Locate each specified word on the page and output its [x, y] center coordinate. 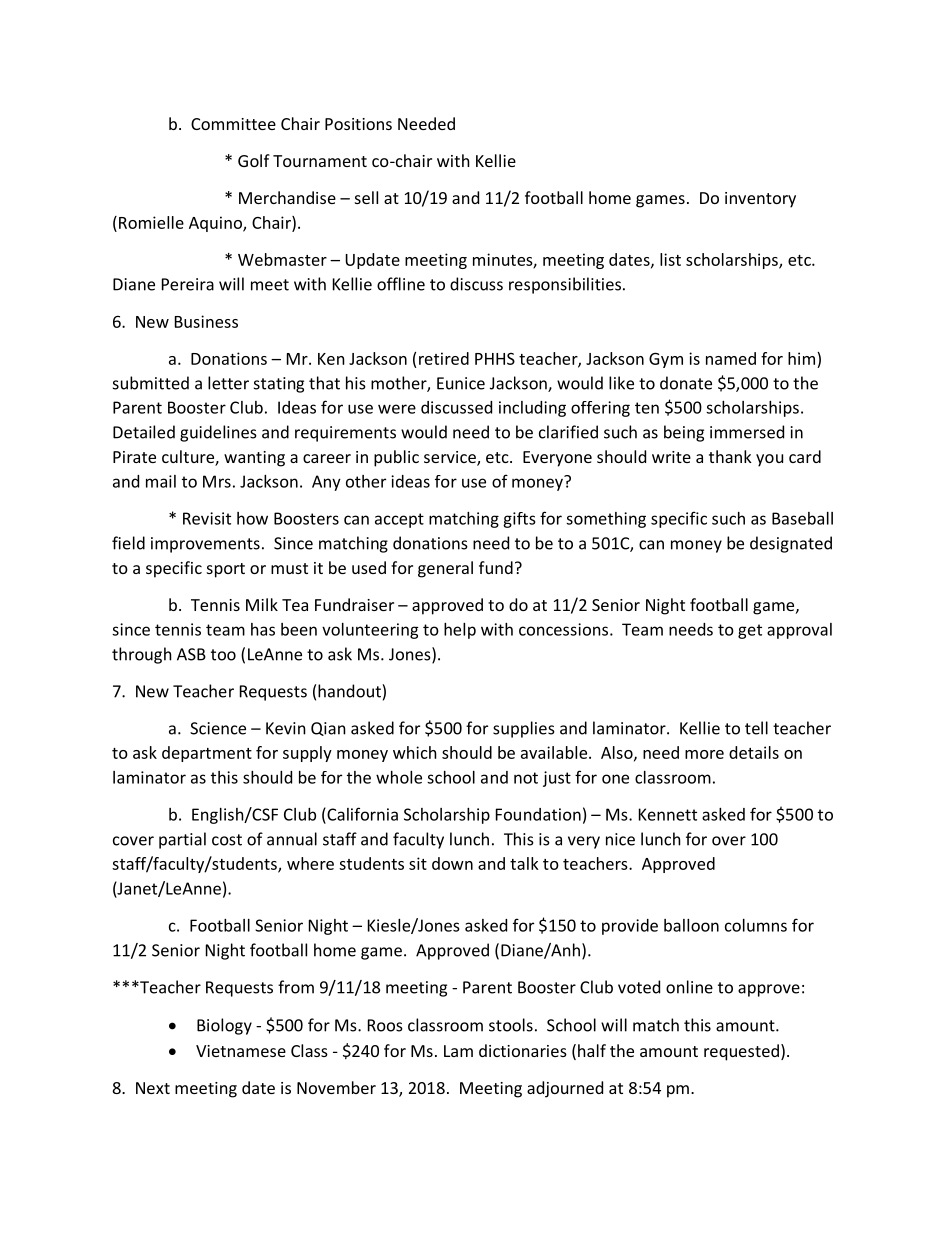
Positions [358, 124]
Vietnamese [241, 1051]
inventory [760, 200]
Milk [262, 604]
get [750, 631]
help [460, 631]
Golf [254, 160]
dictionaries [523, 1050]
